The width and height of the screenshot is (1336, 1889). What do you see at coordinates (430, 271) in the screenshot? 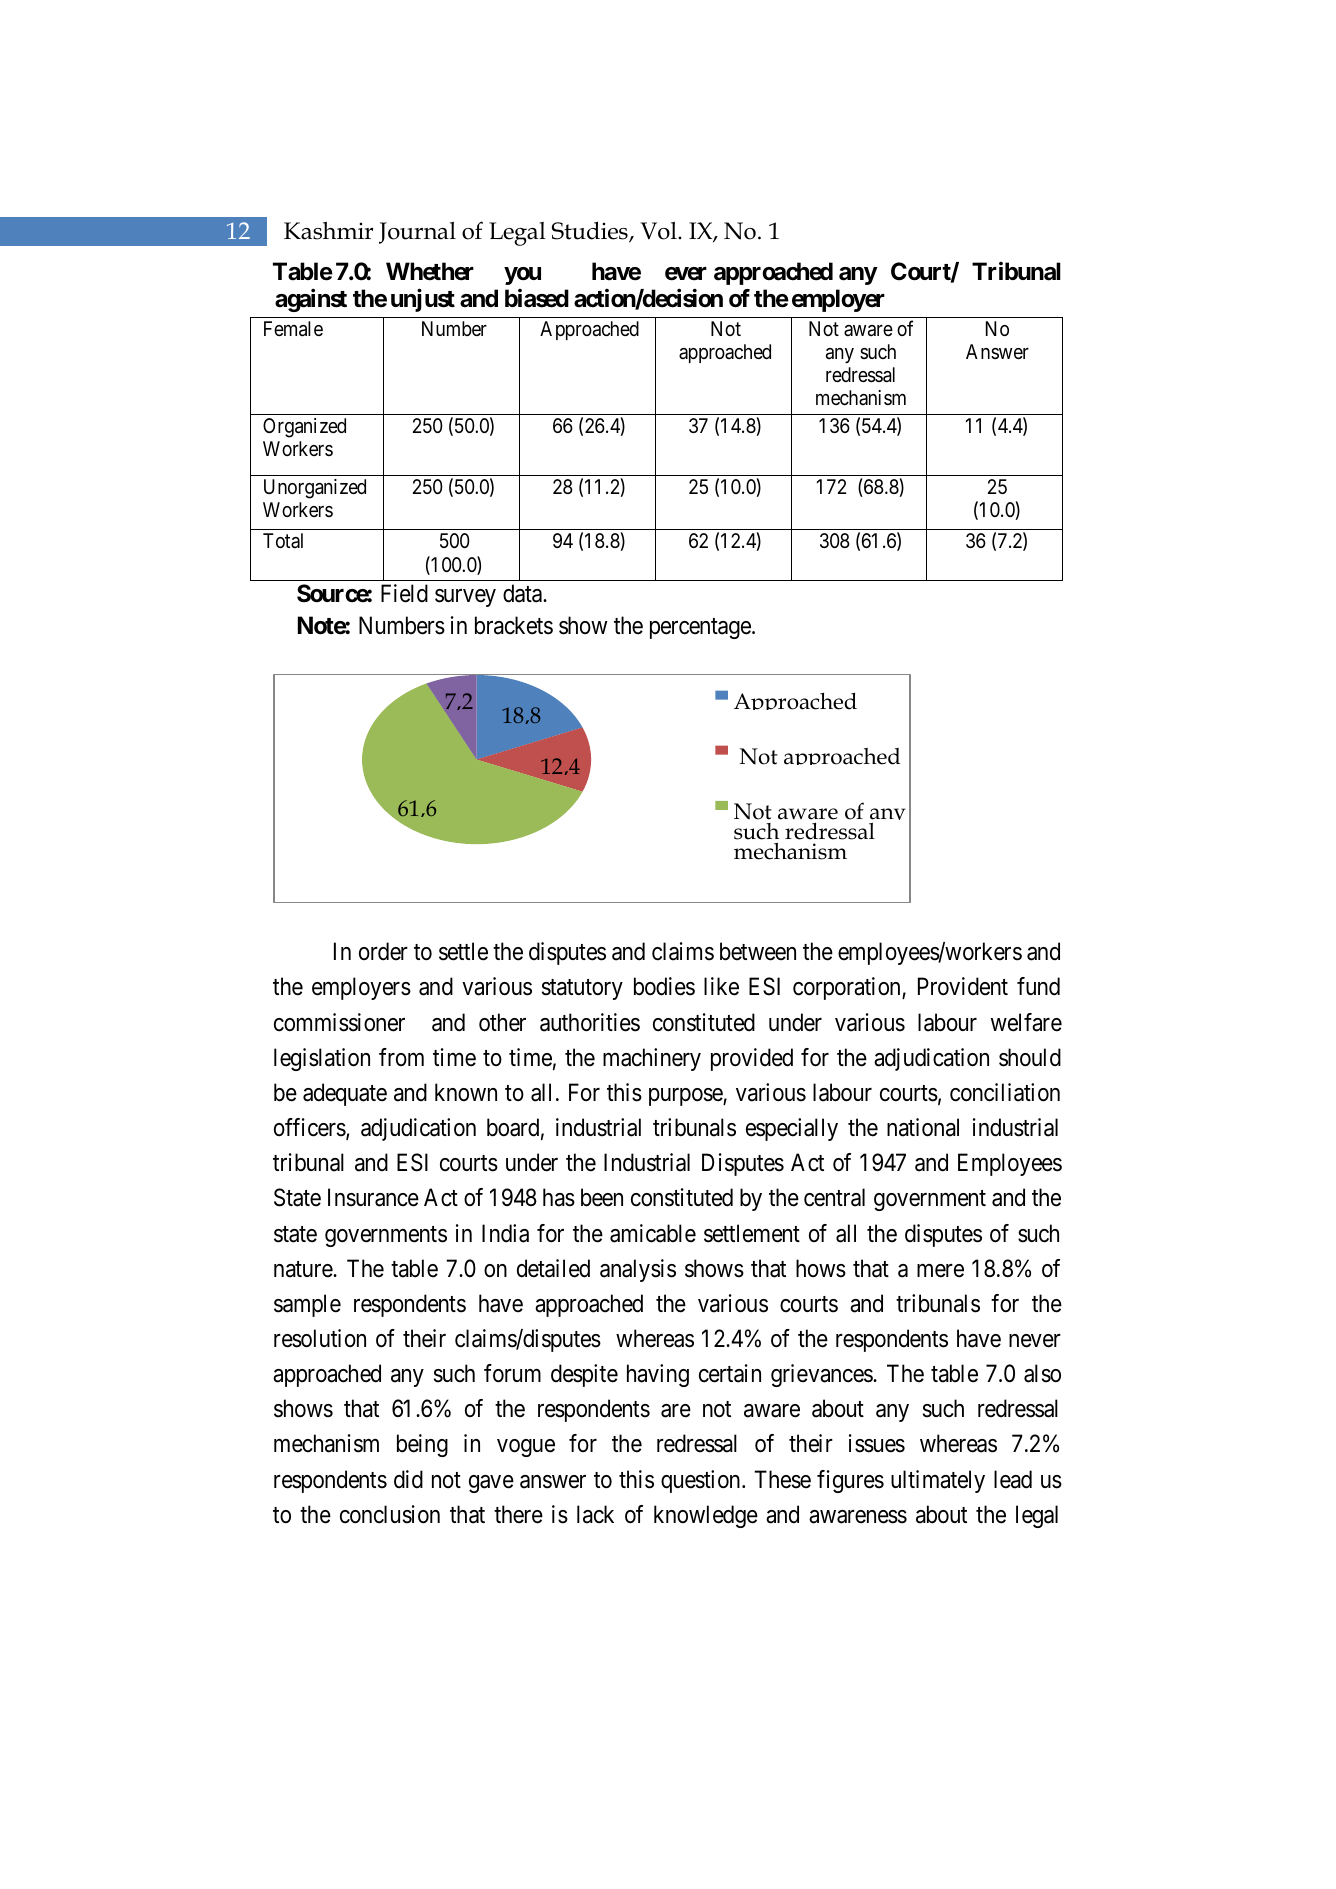
I see `Whether` at bounding box center [430, 271].
